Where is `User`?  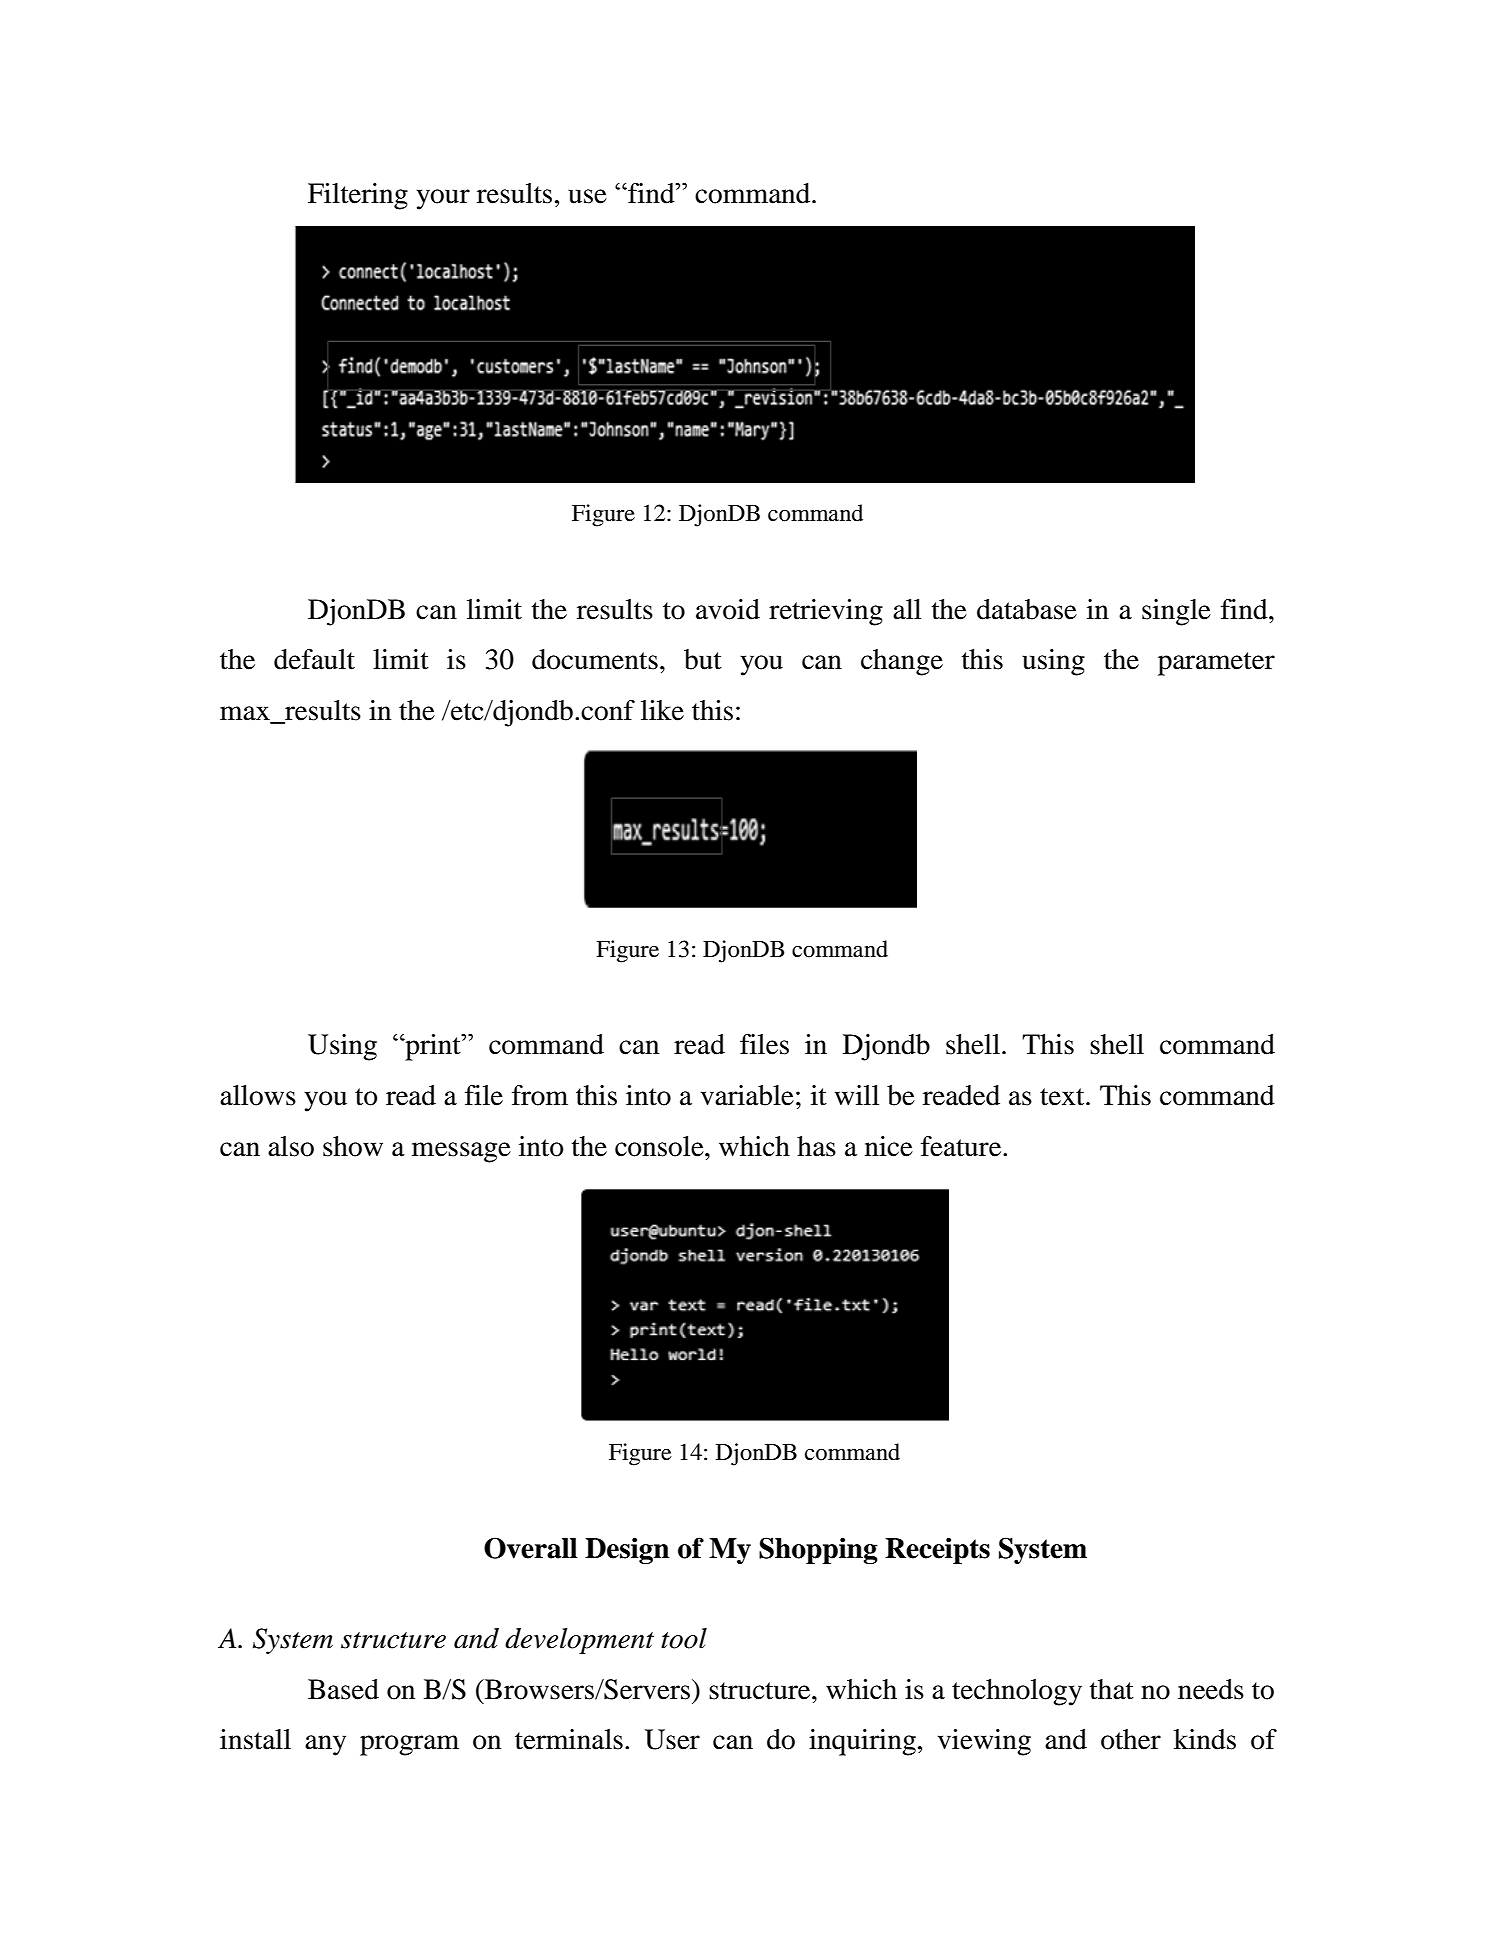 User is located at coordinates (672, 1739).
